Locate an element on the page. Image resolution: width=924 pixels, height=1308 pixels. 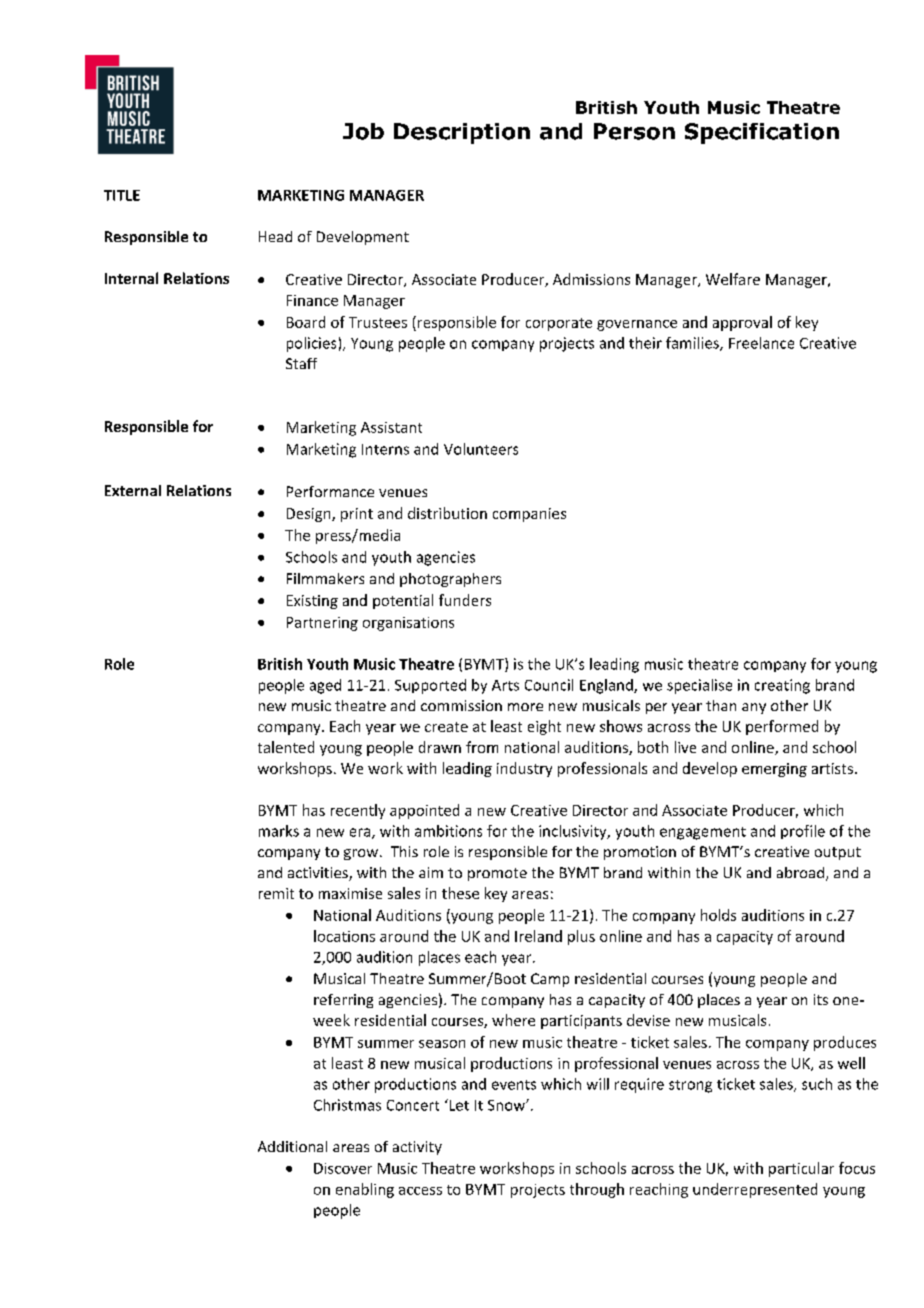
External is located at coordinates (133, 490).
